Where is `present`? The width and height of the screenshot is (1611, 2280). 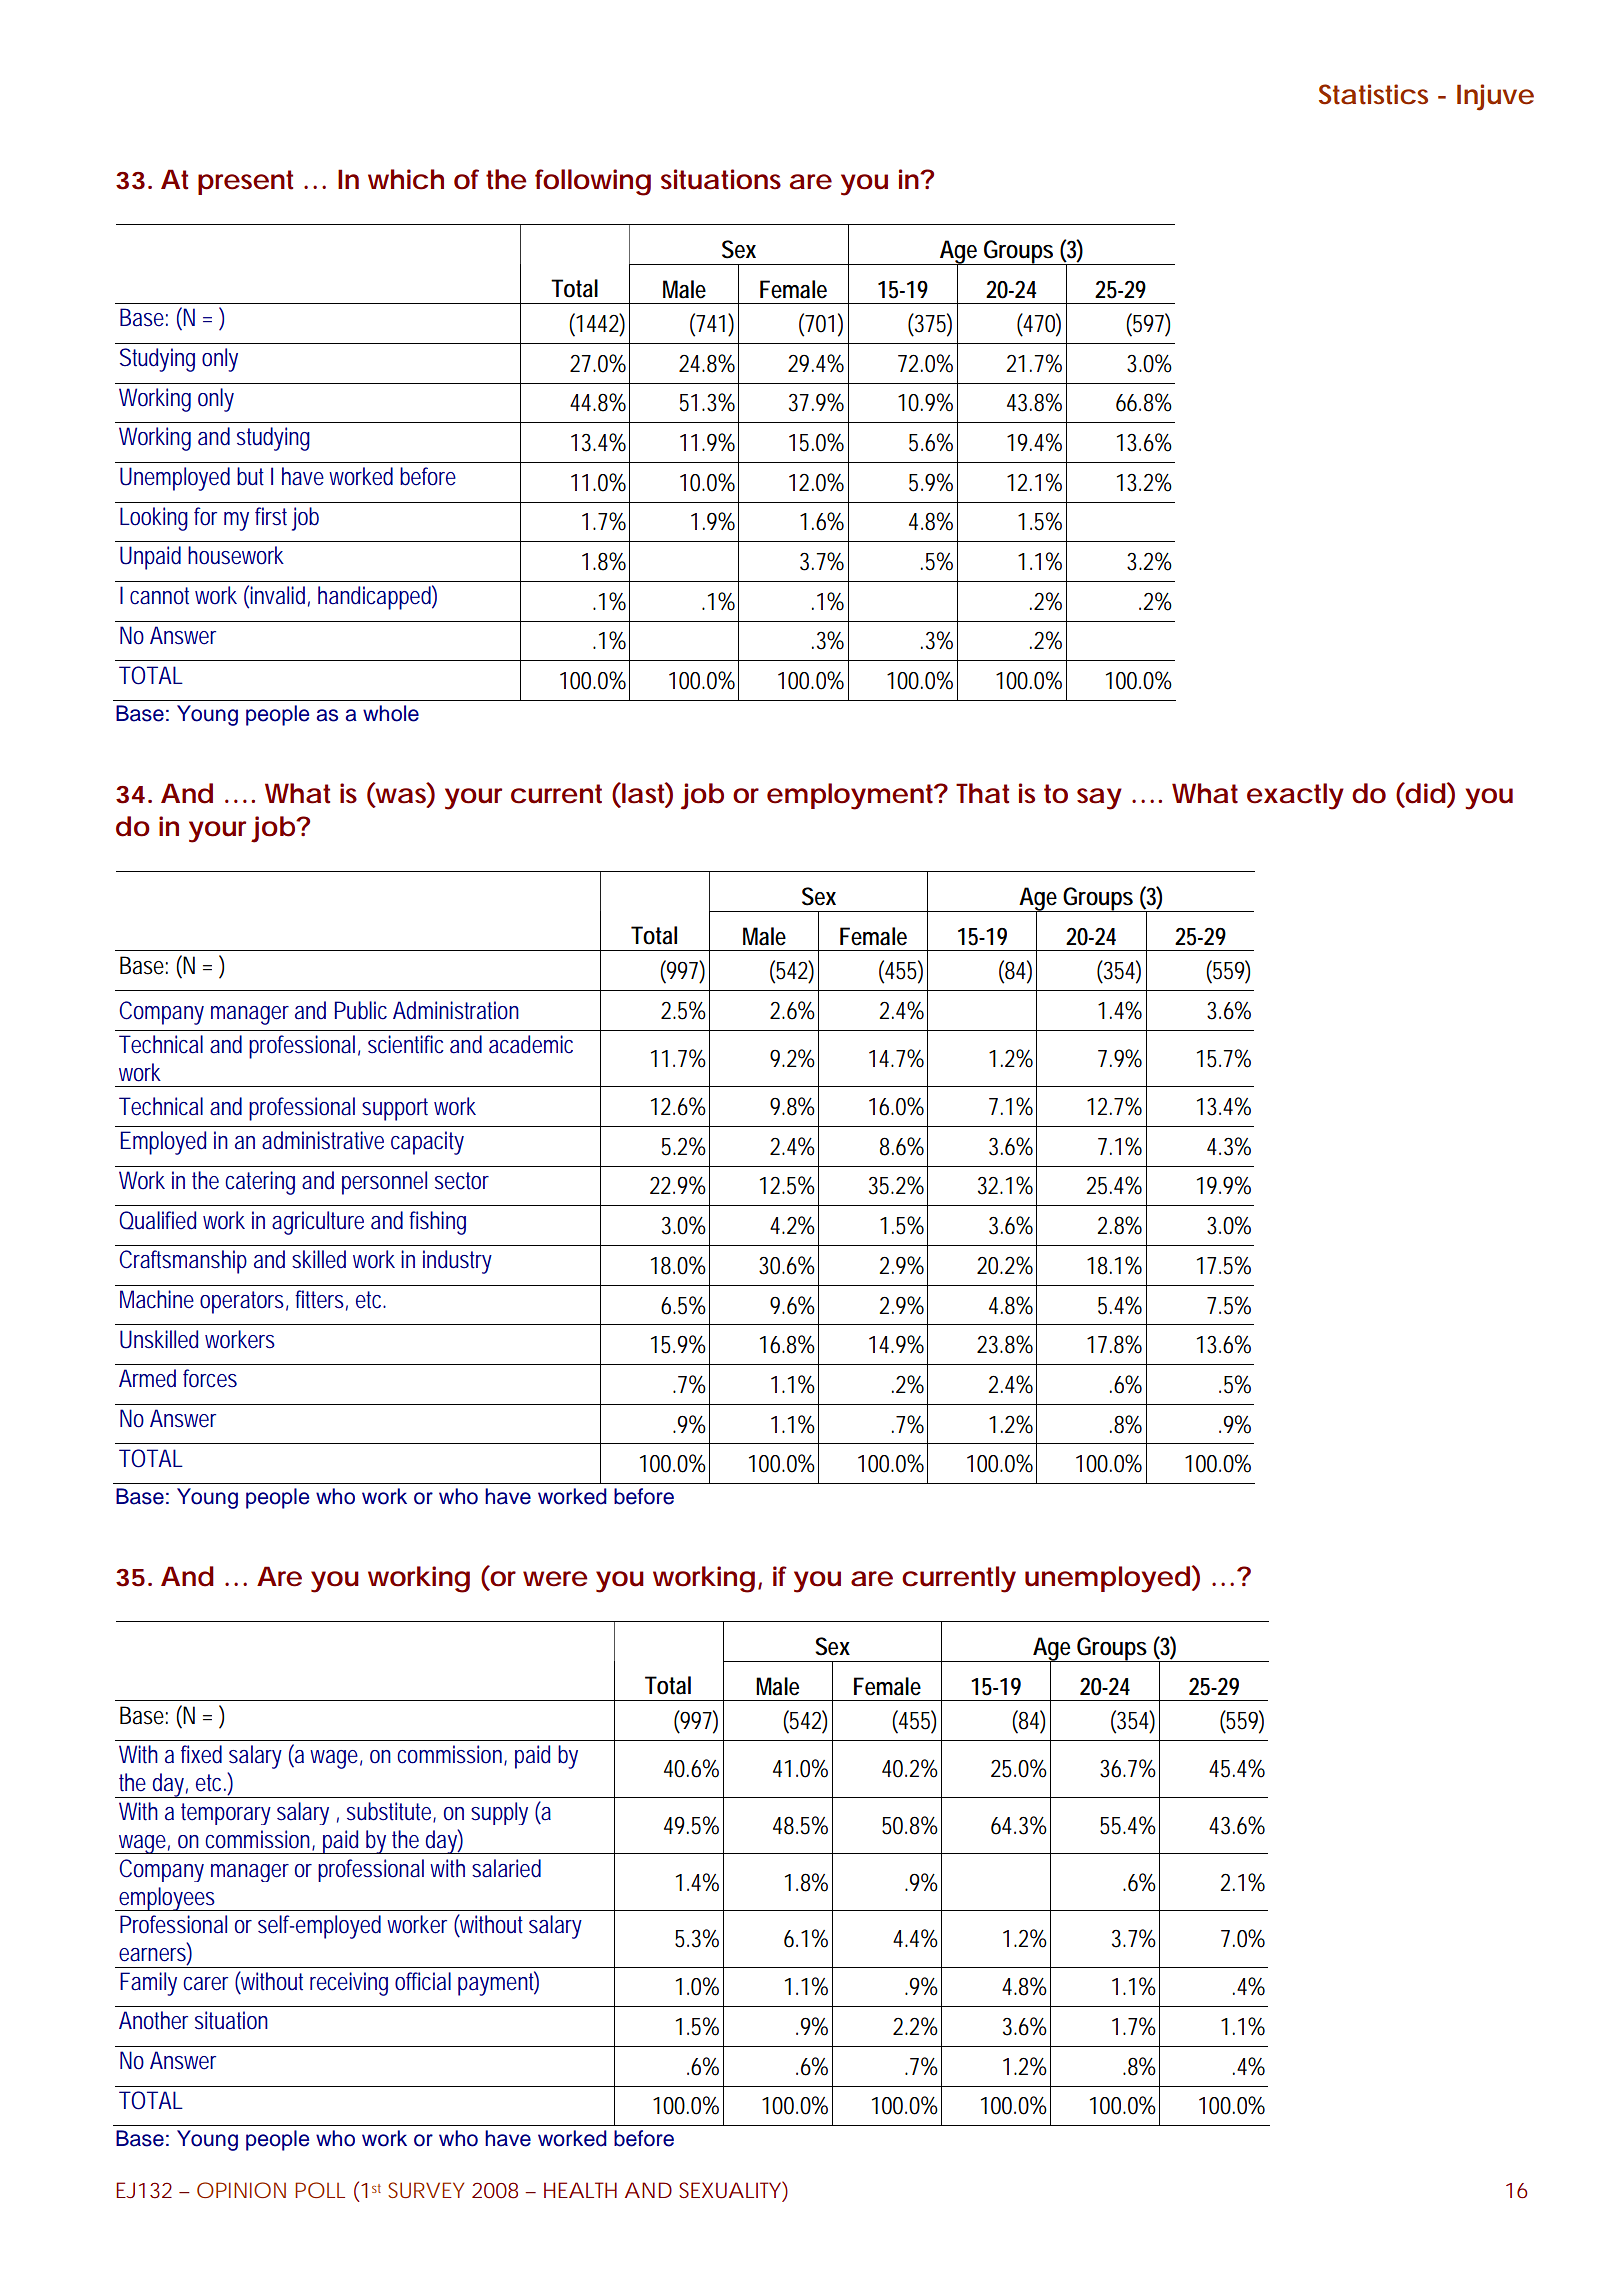
present is located at coordinates (245, 182).
